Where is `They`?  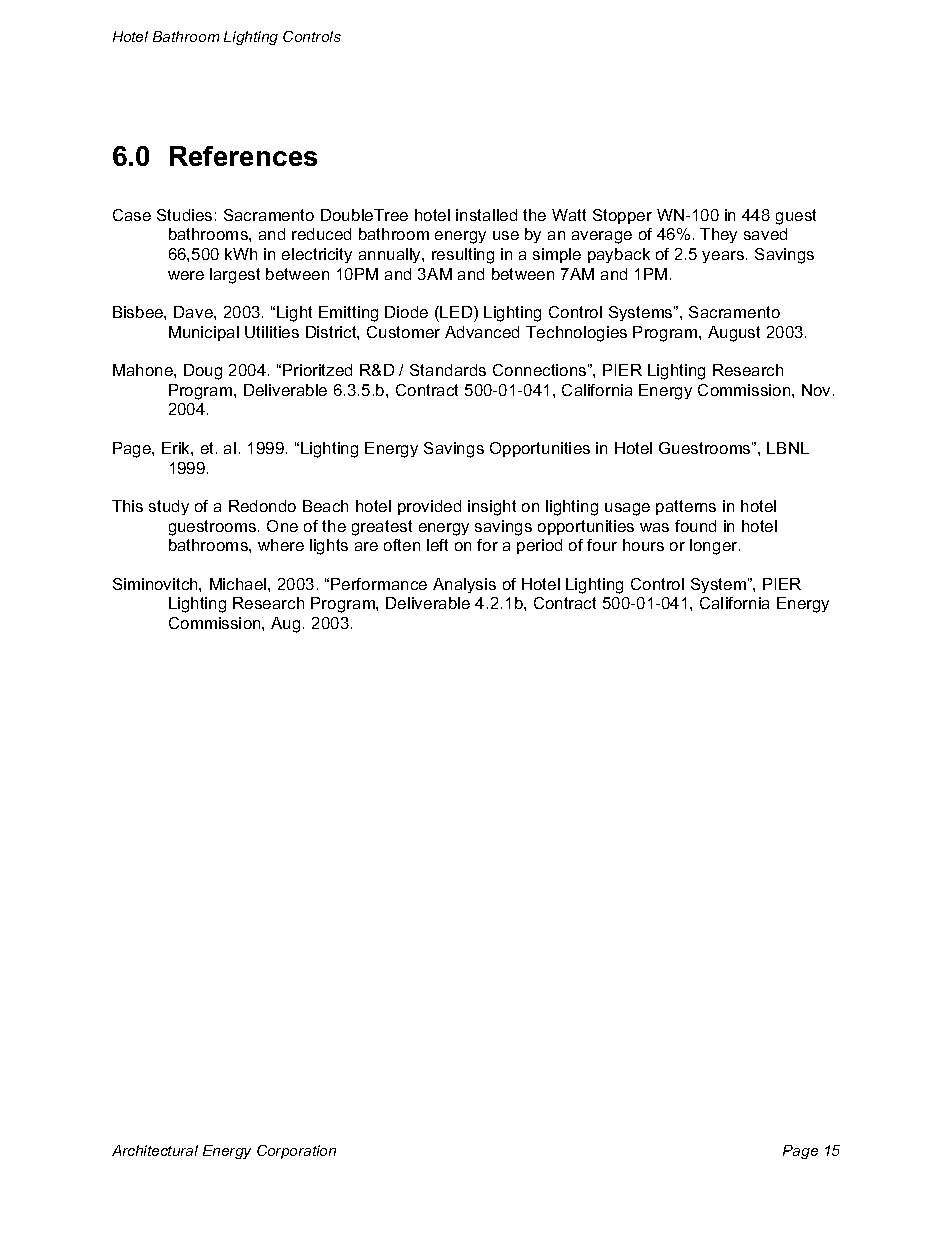 They is located at coordinates (718, 235).
